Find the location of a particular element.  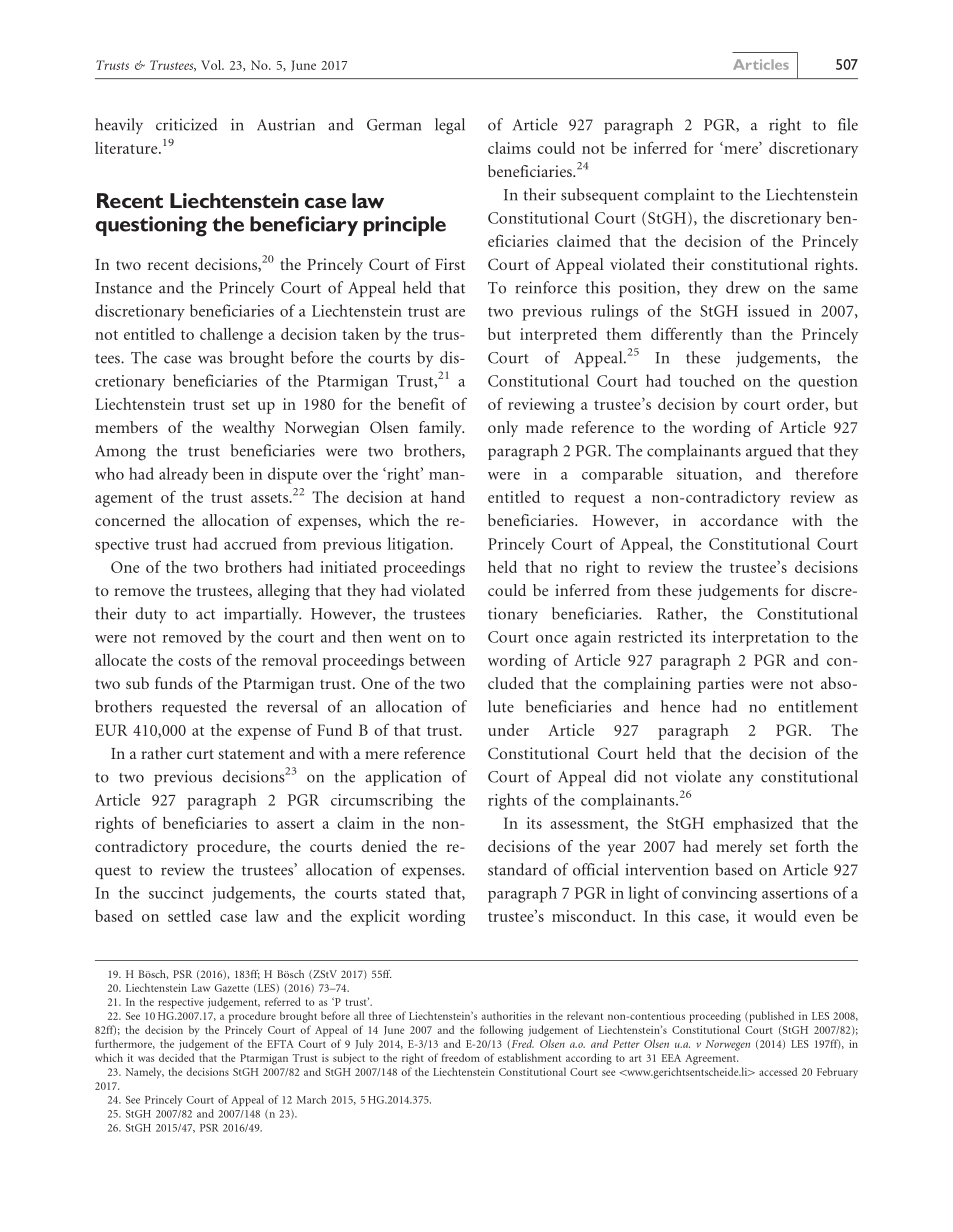

wealthy is located at coordinates (248, 429).
